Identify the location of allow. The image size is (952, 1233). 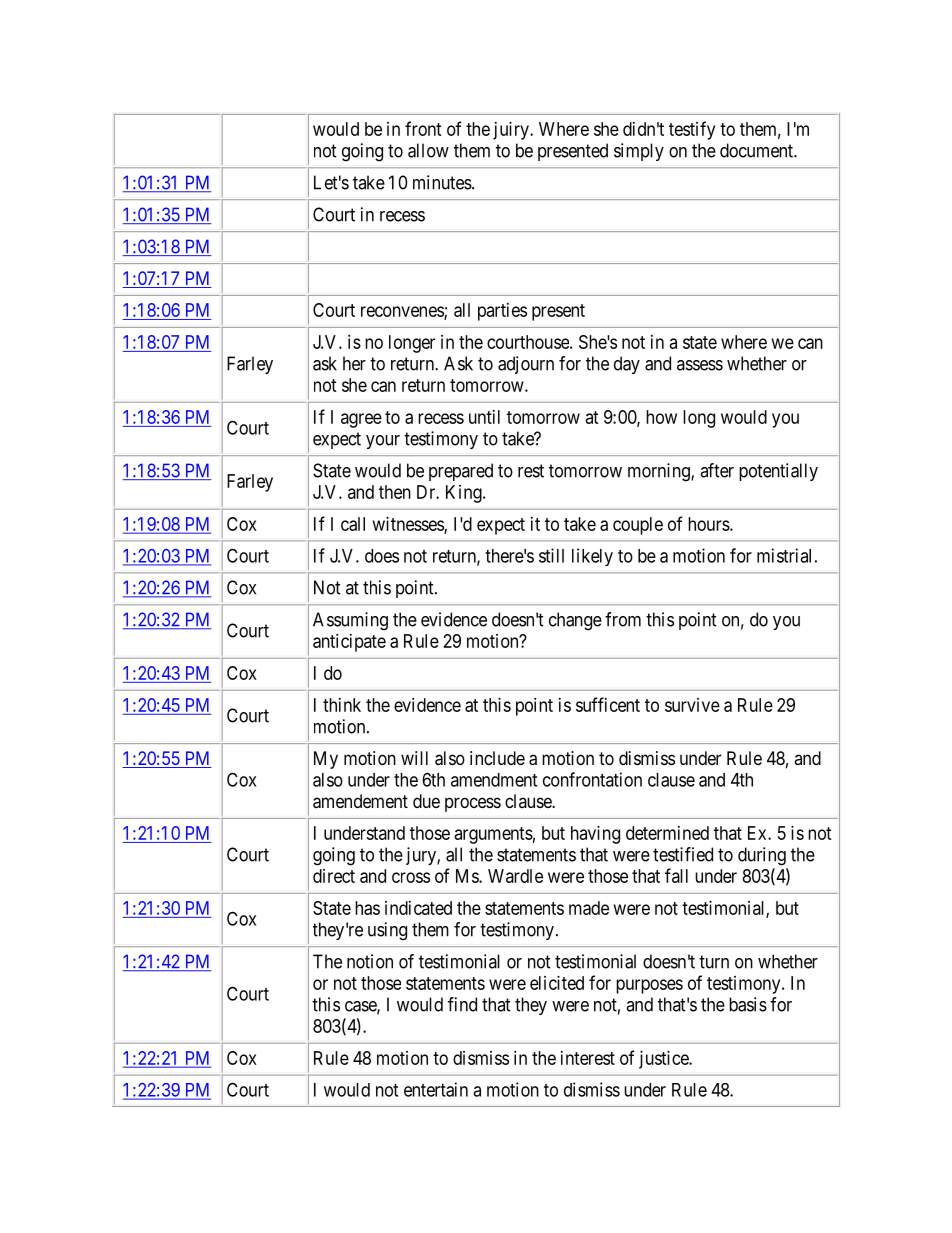
(428, 150).
